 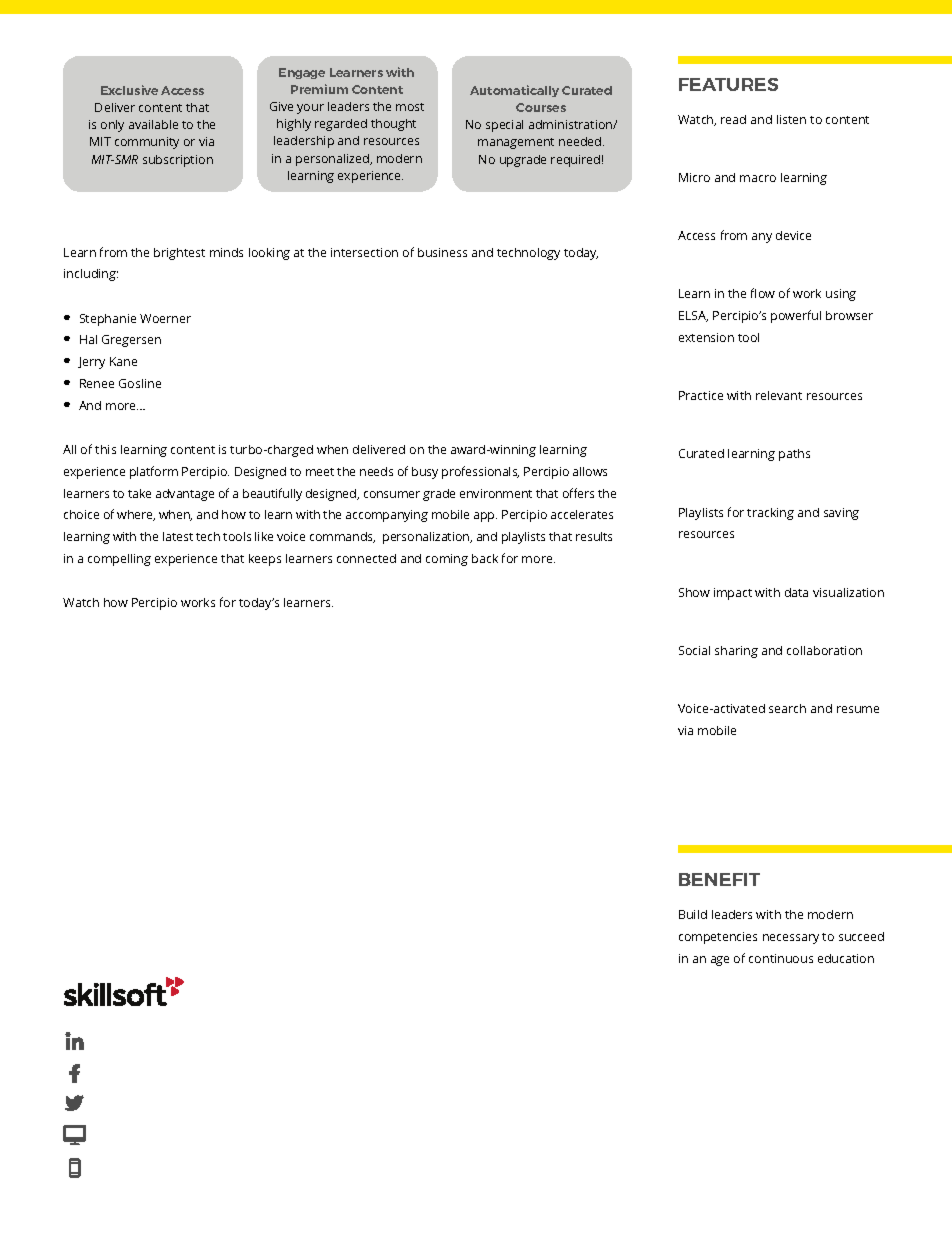 What do you see at coordinates (736, 652) in the image?
I see `sharing` at bounding box center [736, 652].
